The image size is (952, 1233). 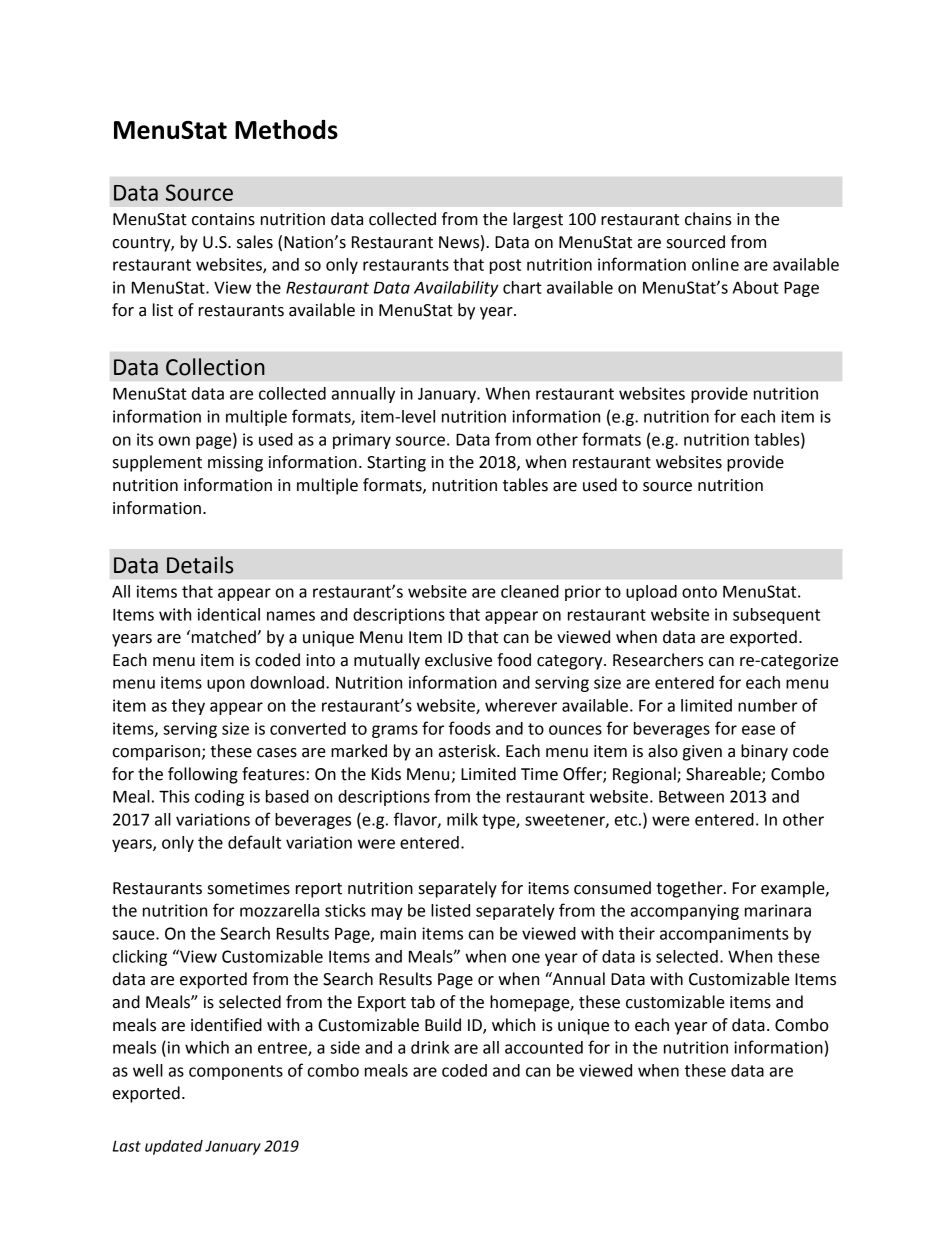 I want to click on onto, so click(x=699, y=592).
